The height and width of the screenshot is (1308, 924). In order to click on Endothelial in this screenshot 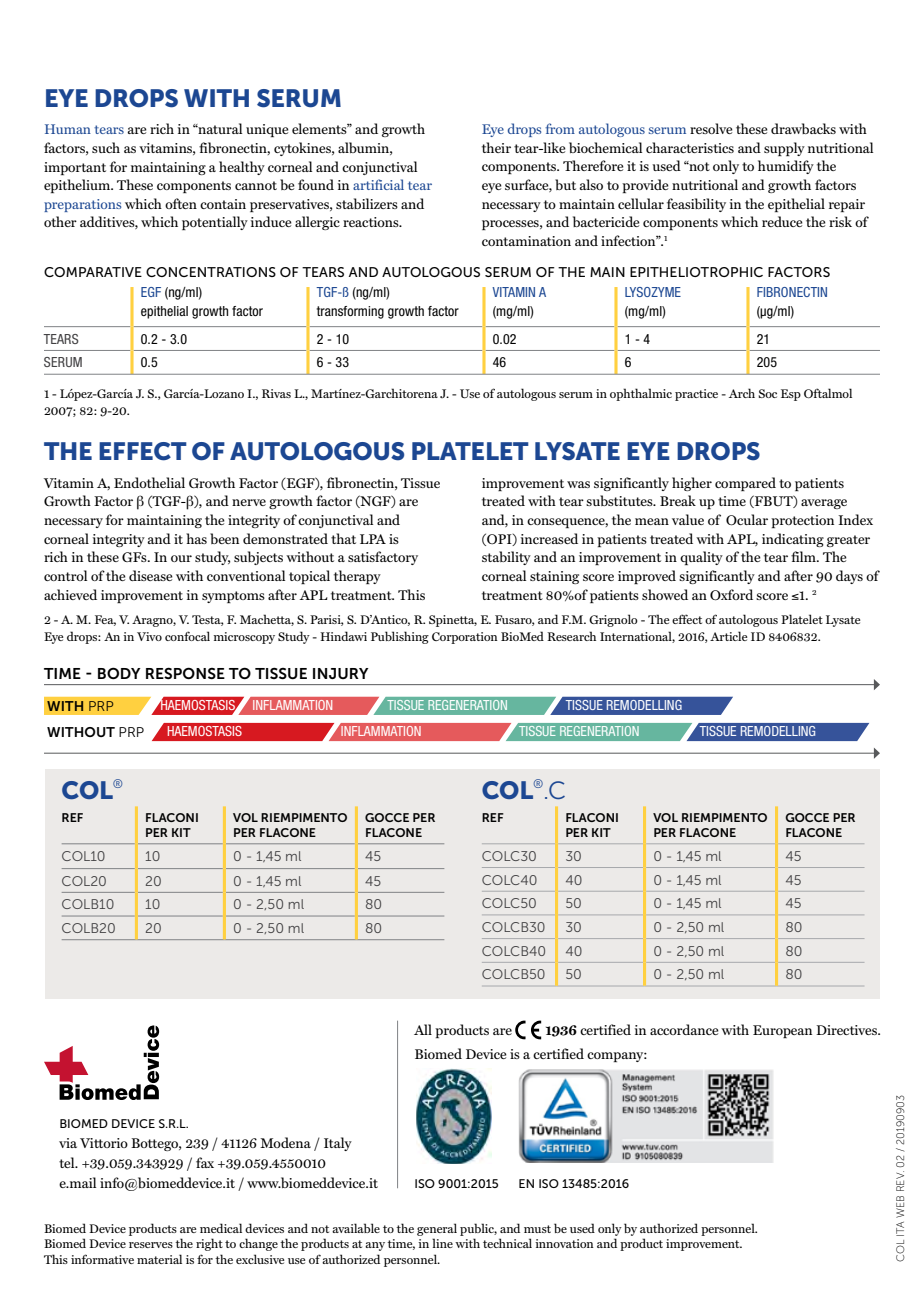, I will do `click(149, 482)`.
